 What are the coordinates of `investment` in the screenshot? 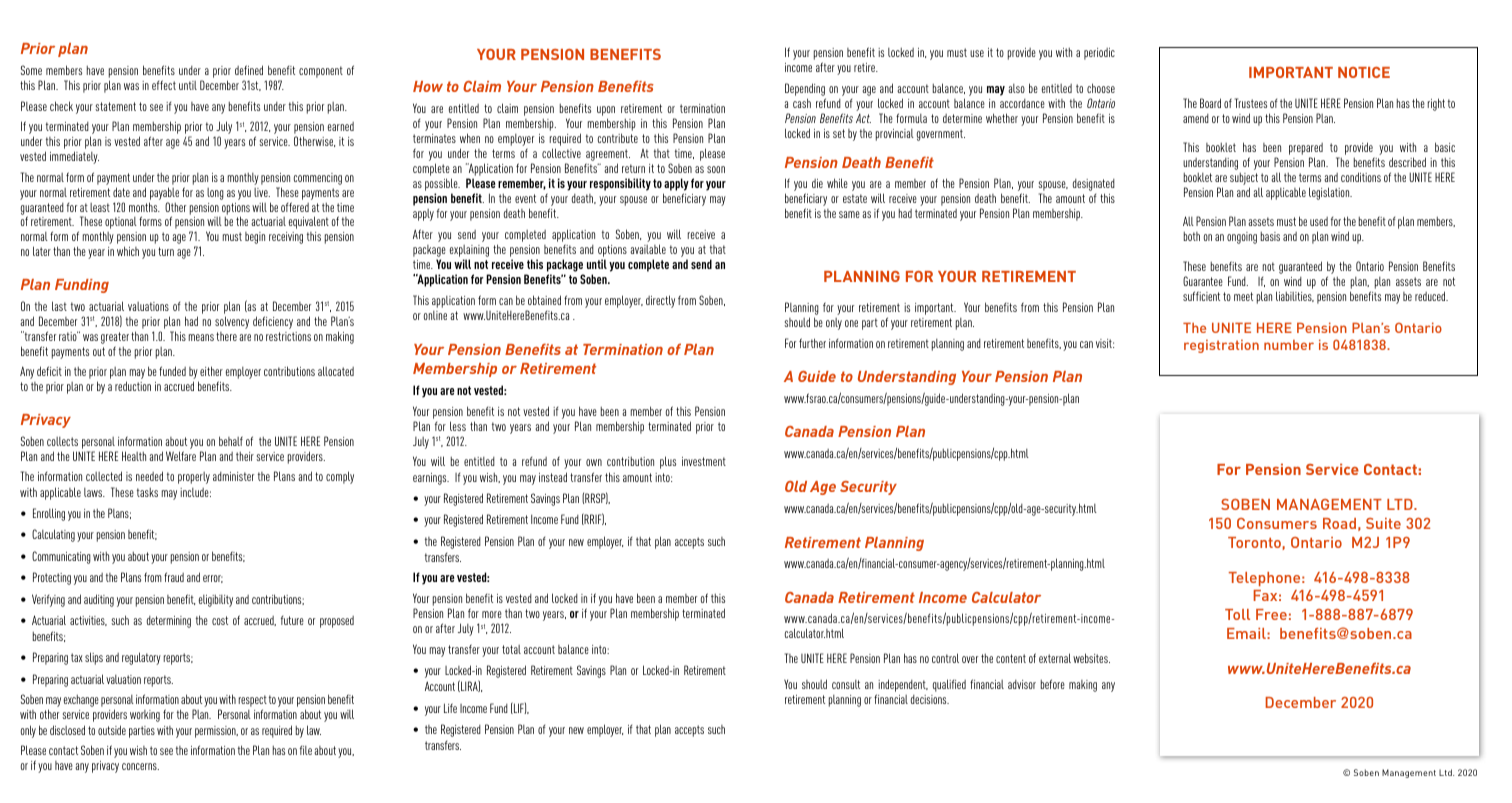 It's located at (704, 461).
